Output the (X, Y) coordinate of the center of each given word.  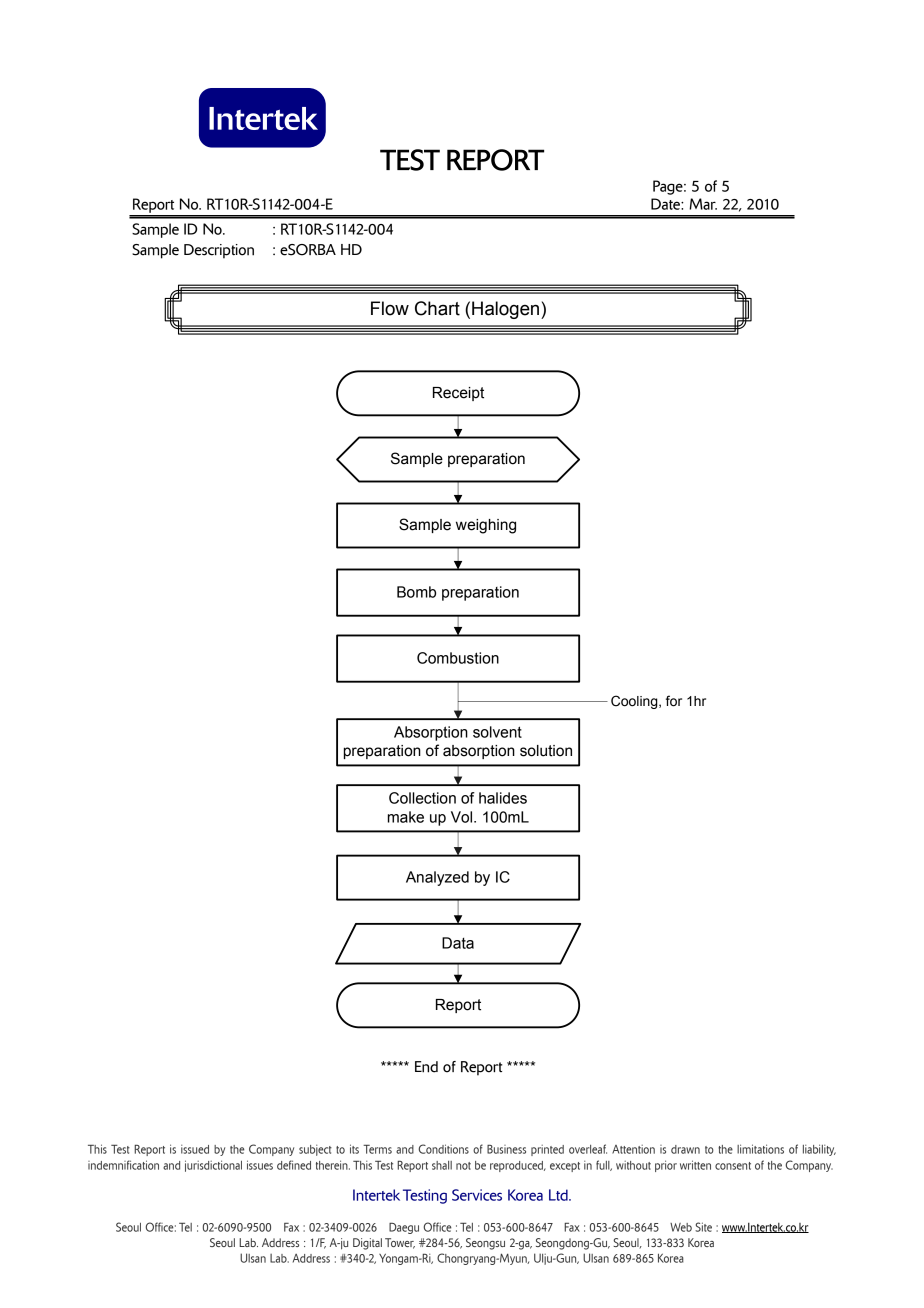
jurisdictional (213, 1166)
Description (219, 251)
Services (477, 1195)
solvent (497, 732)
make (406, 817)
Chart (437, 308)
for (674, 701)
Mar (703, 204)
